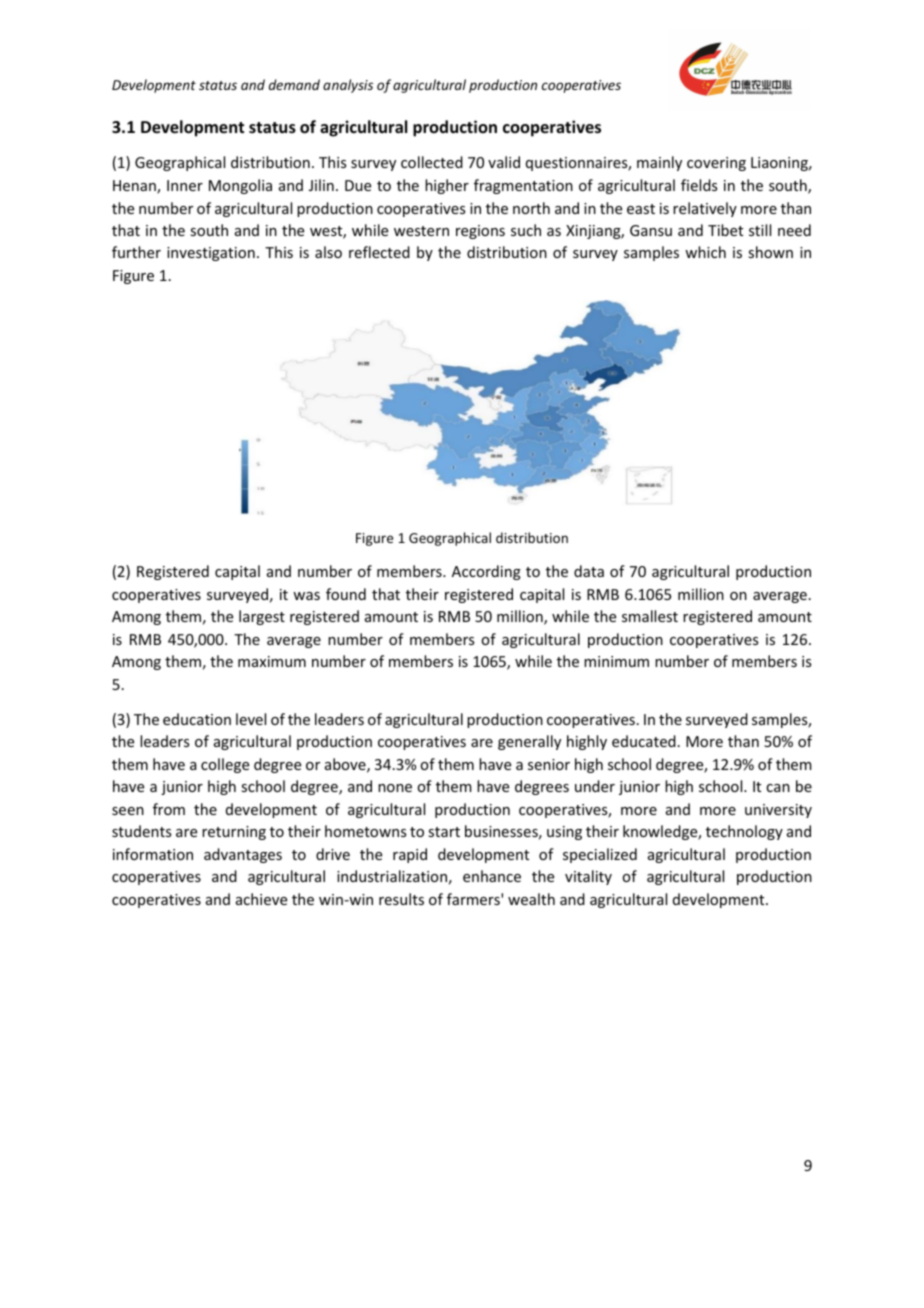 The width and height of the document is (924, 1308). Describe the element at coordinates (294, 84) in the document. I see `demand` at that location.
